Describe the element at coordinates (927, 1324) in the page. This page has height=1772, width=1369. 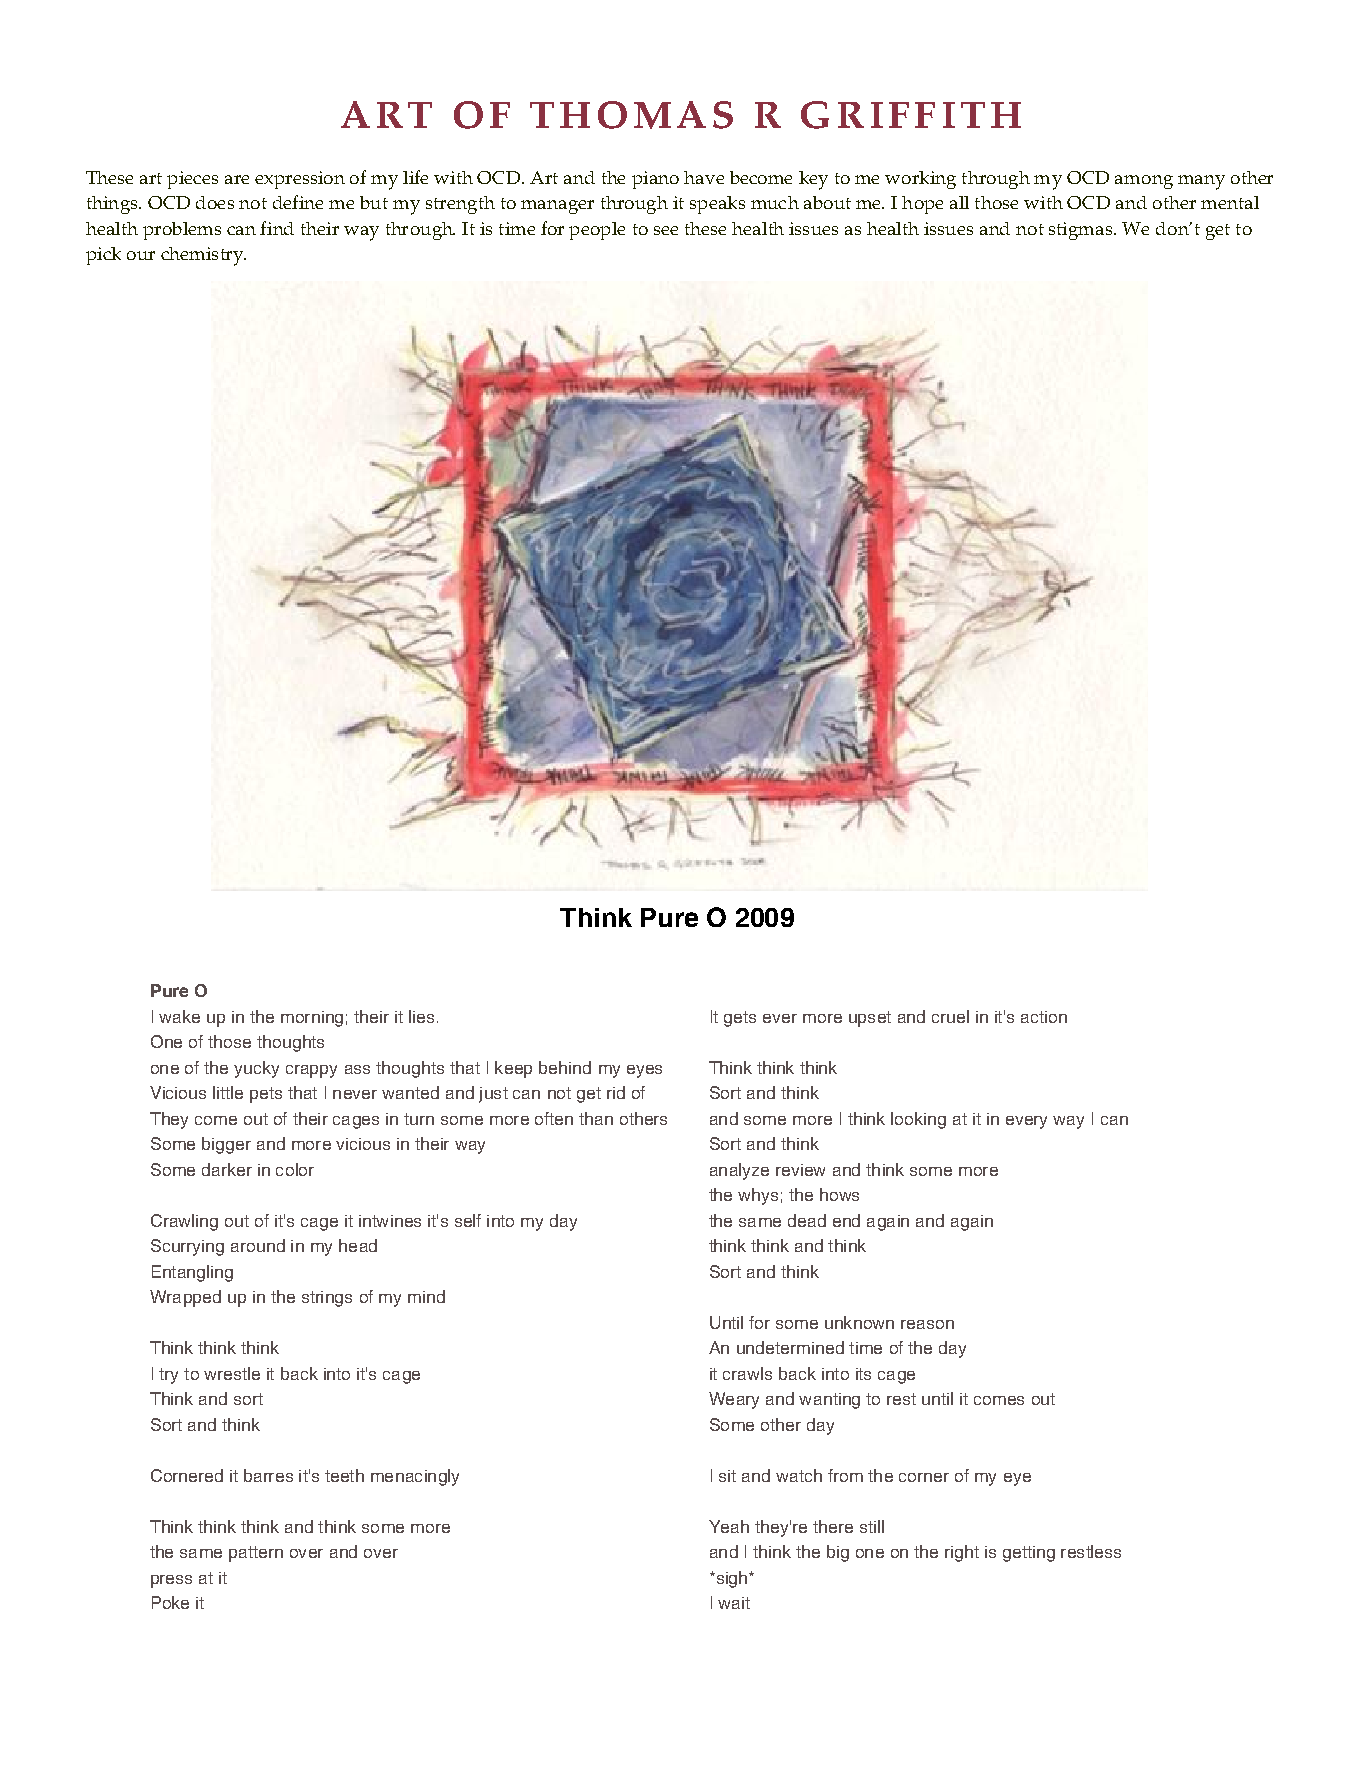
I see `reason` at that location.
